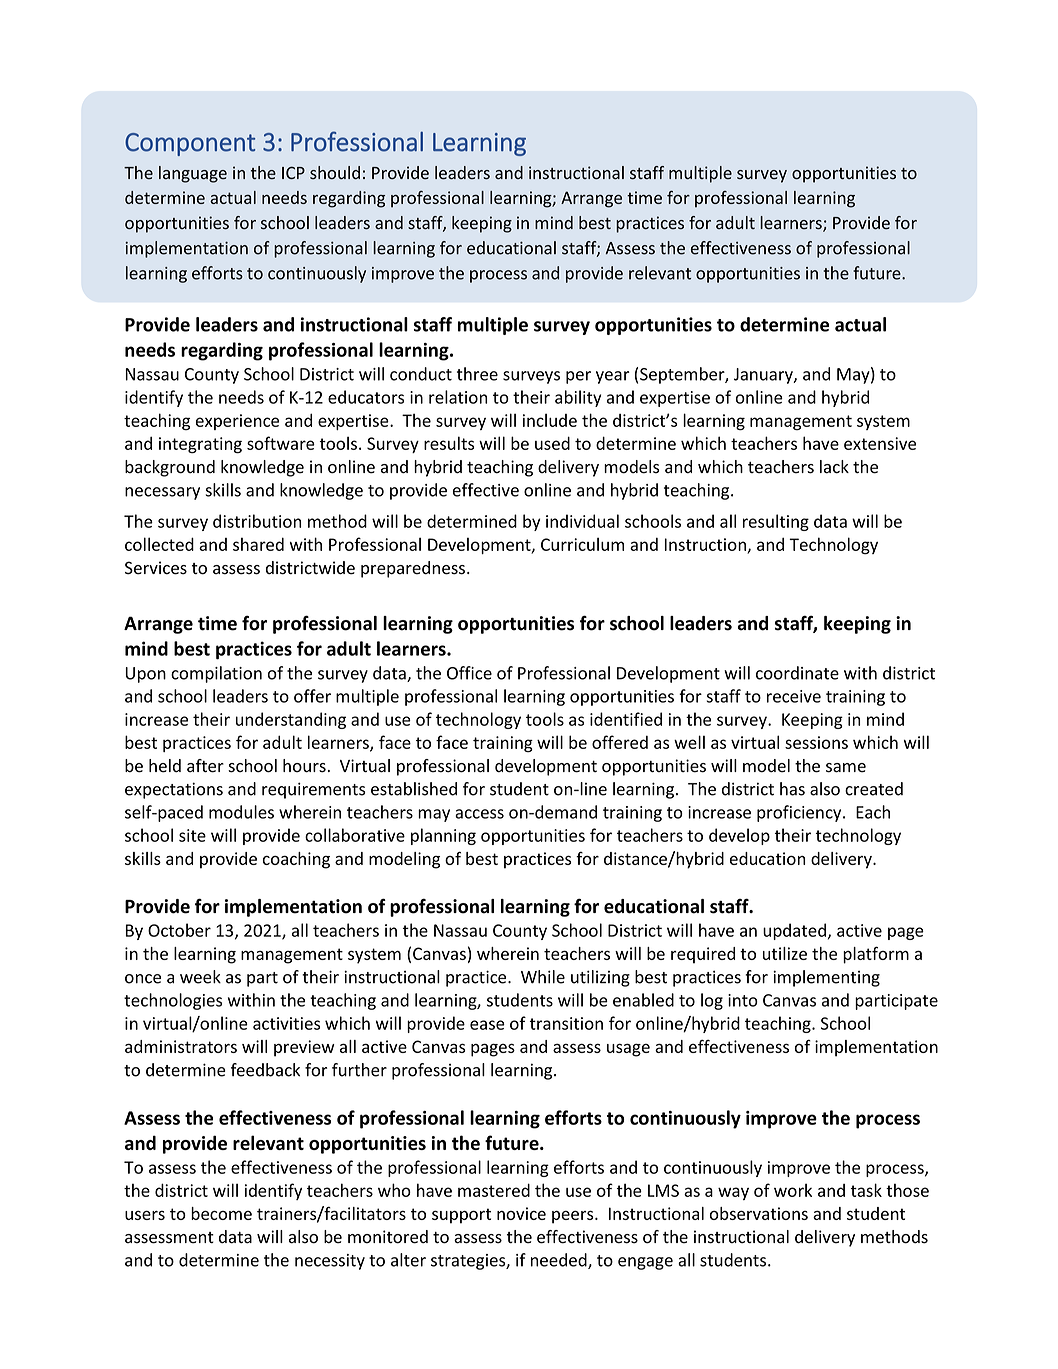 This document has width=1058, height=1369. I want to click on work, so click(793, 1190).
